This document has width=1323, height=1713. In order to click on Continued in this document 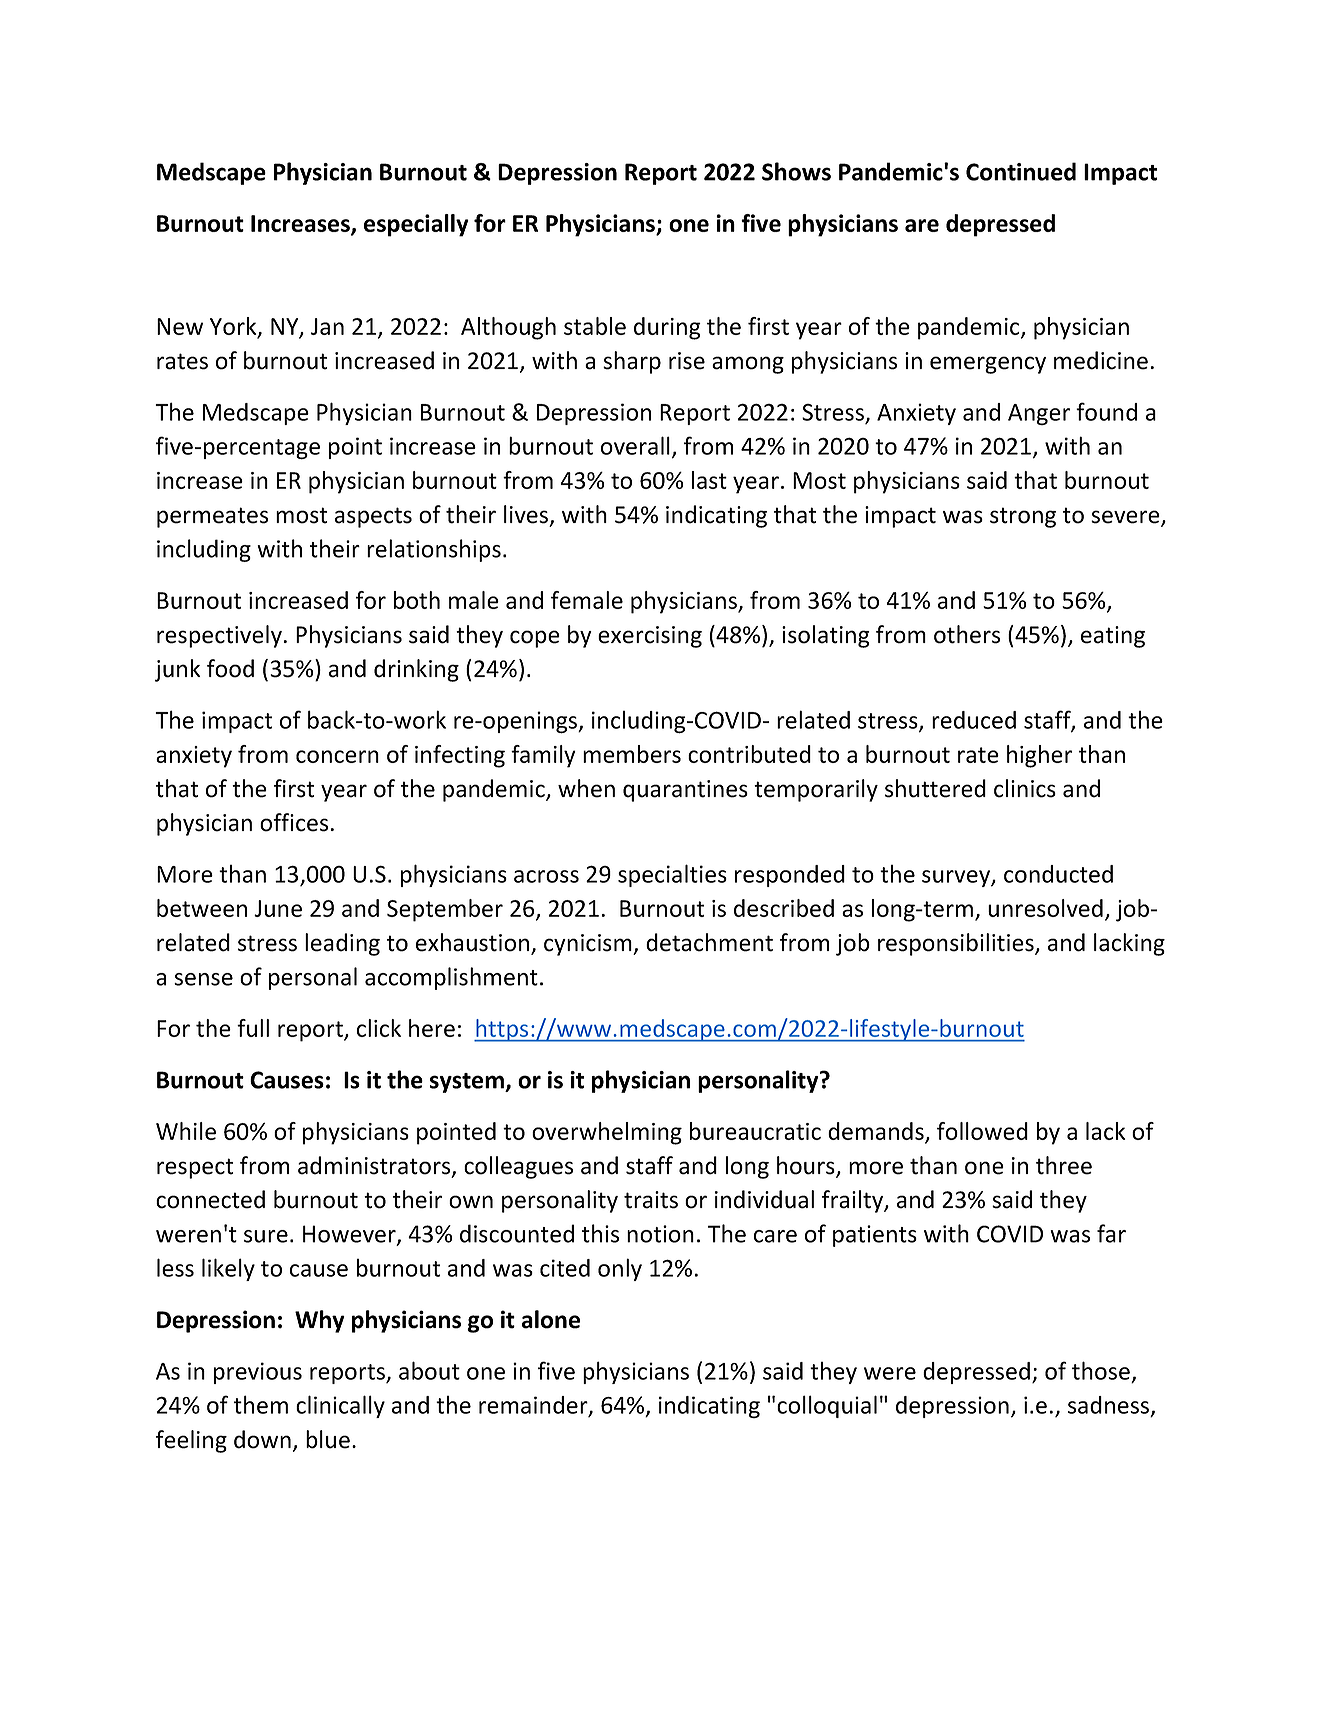, I will do `click(1021, 171)`.
